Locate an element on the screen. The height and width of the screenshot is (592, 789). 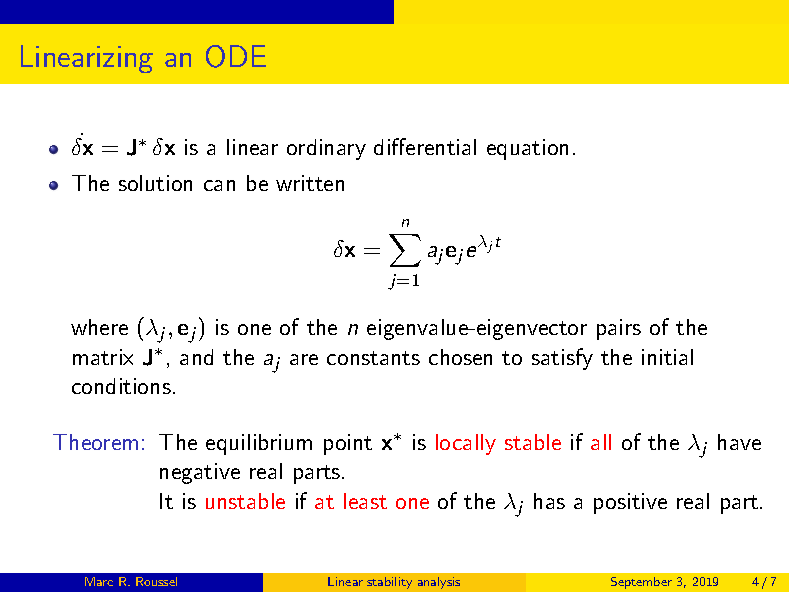
solution is located at coordinates (155, 183).
